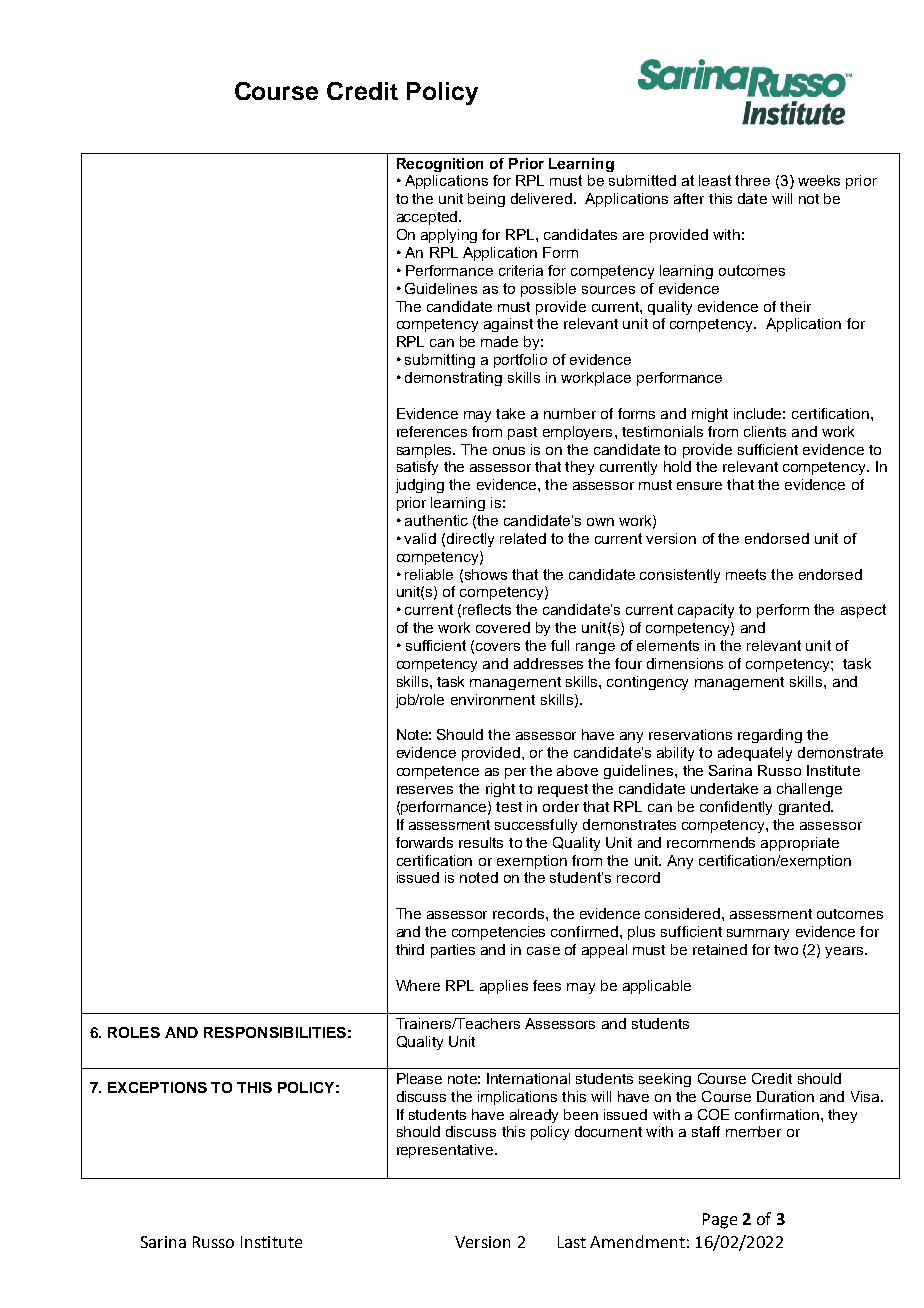 This document has width=924, height=1308. What do you see at coordinates (752, 180) in the document?
I see `three` at bounding box center [752, 180].
